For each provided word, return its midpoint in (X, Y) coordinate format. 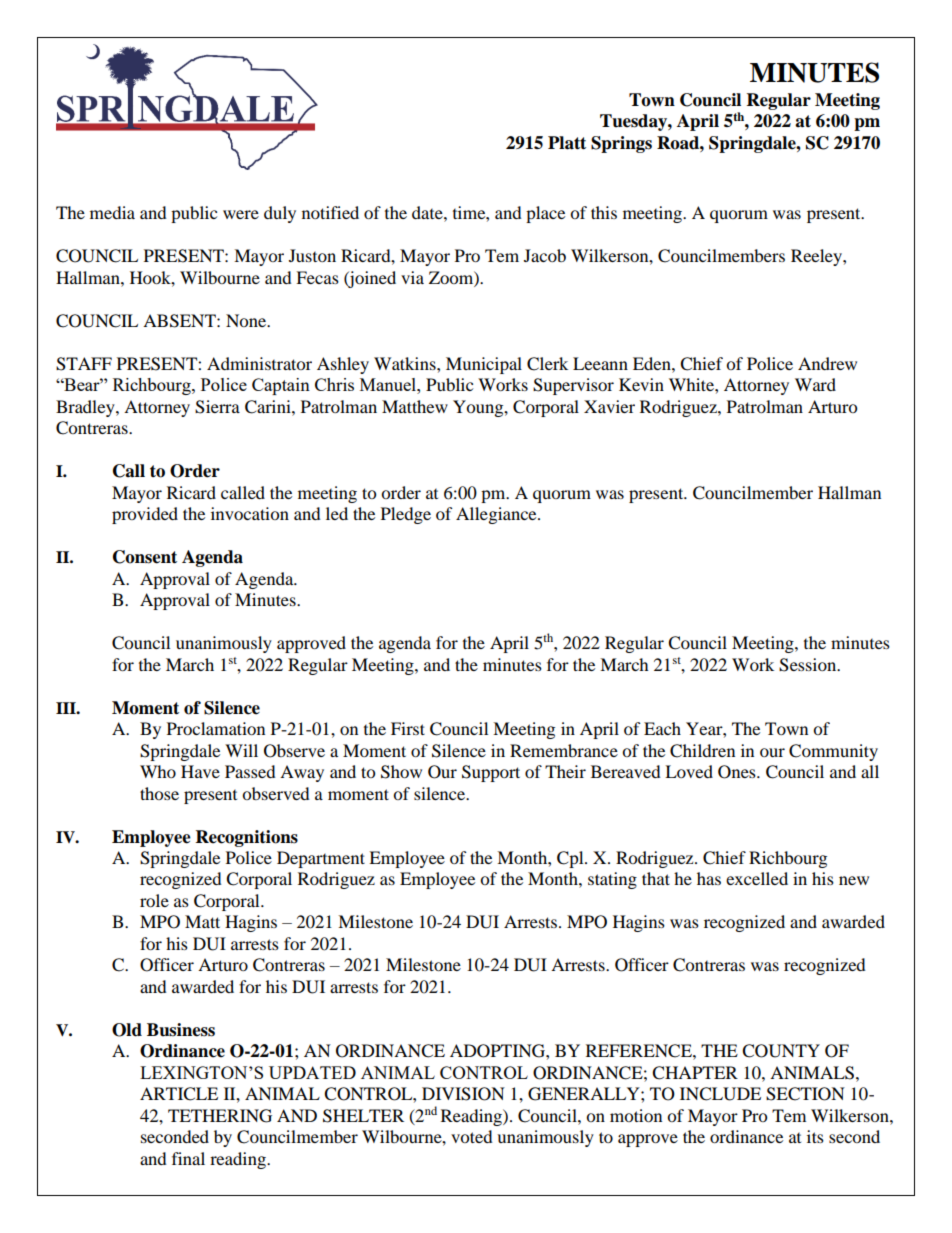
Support (491, 773)
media (112, 212)
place (545, 214)
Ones (738, 772)
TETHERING (220, 1116)
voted (472, 1136)
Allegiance (497, 515)
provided (145, 515)
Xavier (609, 406)
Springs (621, 144)
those (159, 793)
